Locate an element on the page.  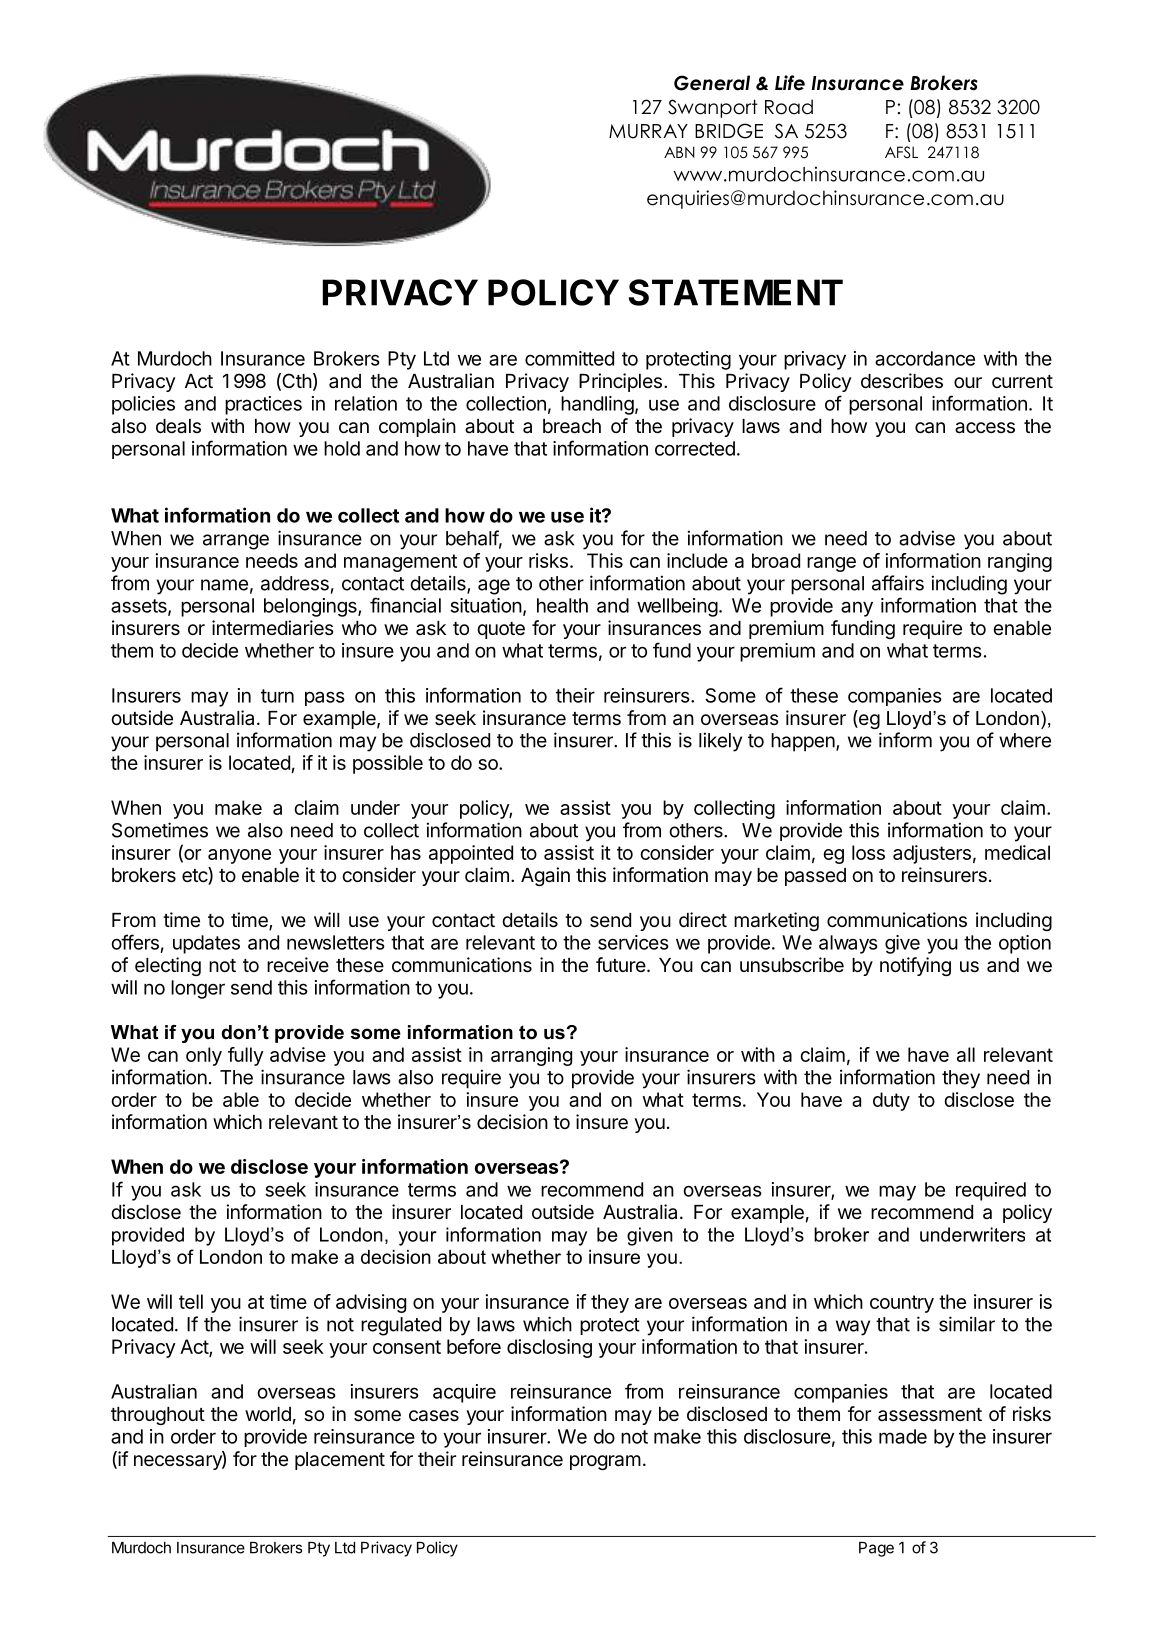
program is located at coordinates (605, 1462).
